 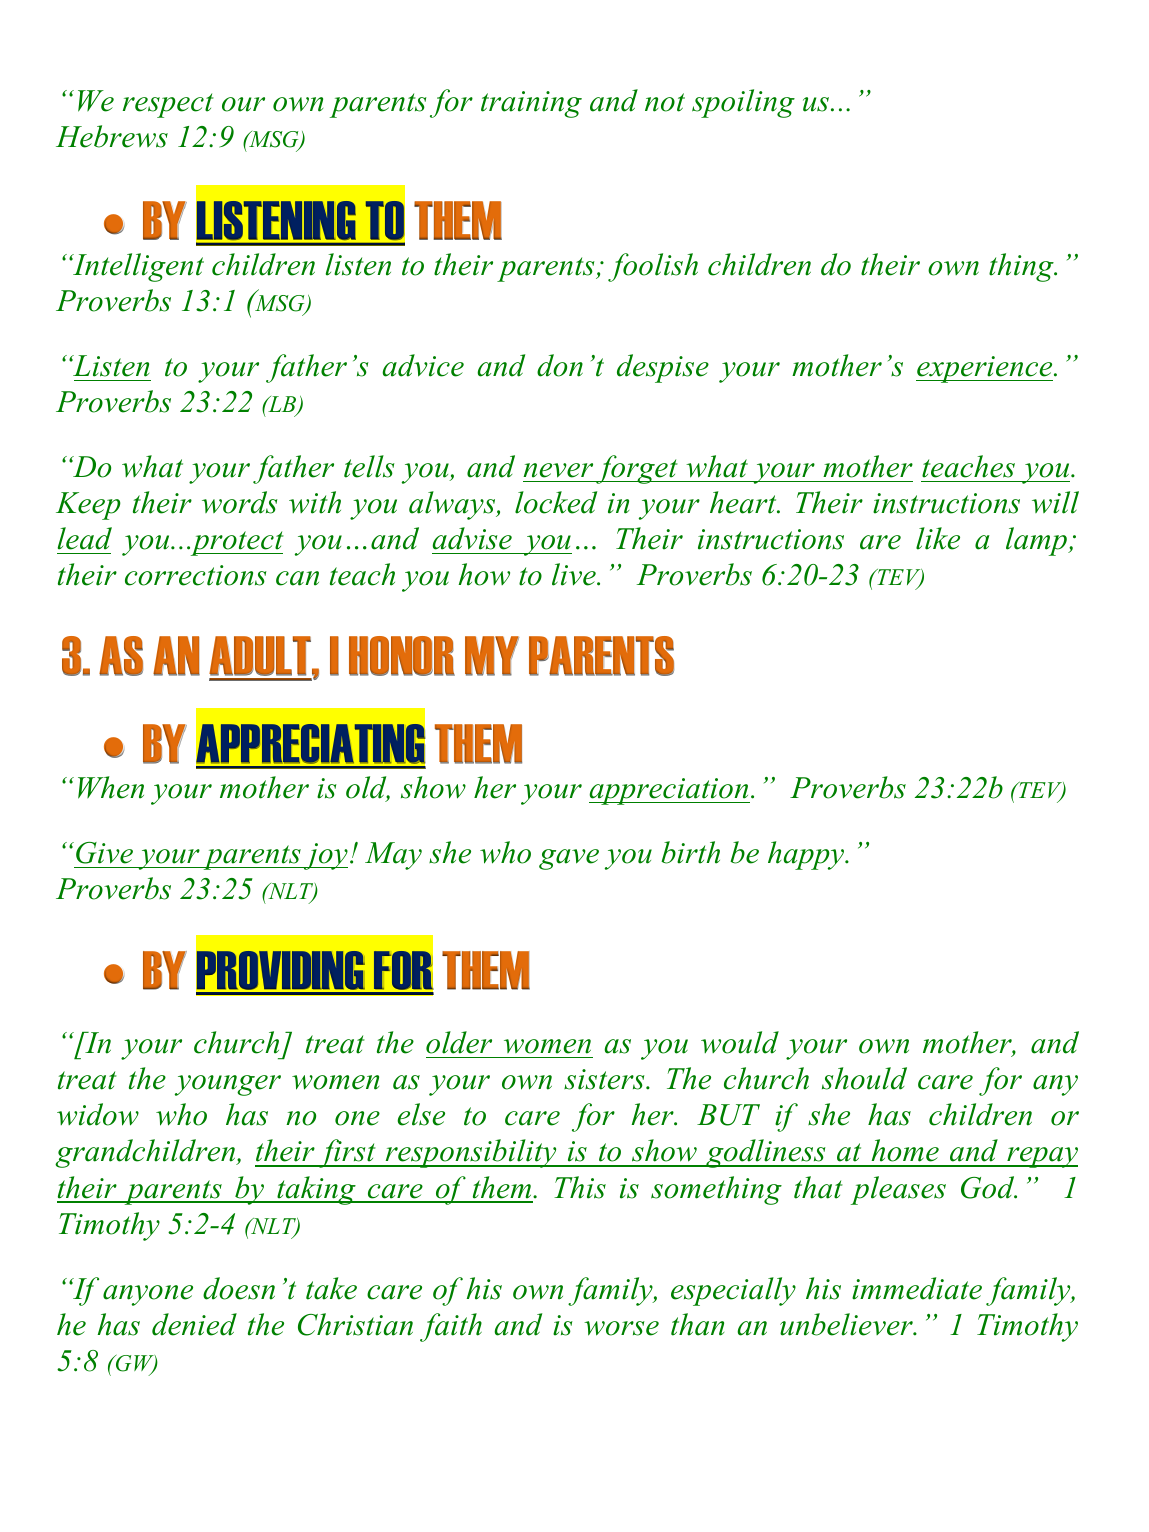 What do you see at coordinates (531, 104) in the image?
I see `training` at bounding box center [531, 104].
